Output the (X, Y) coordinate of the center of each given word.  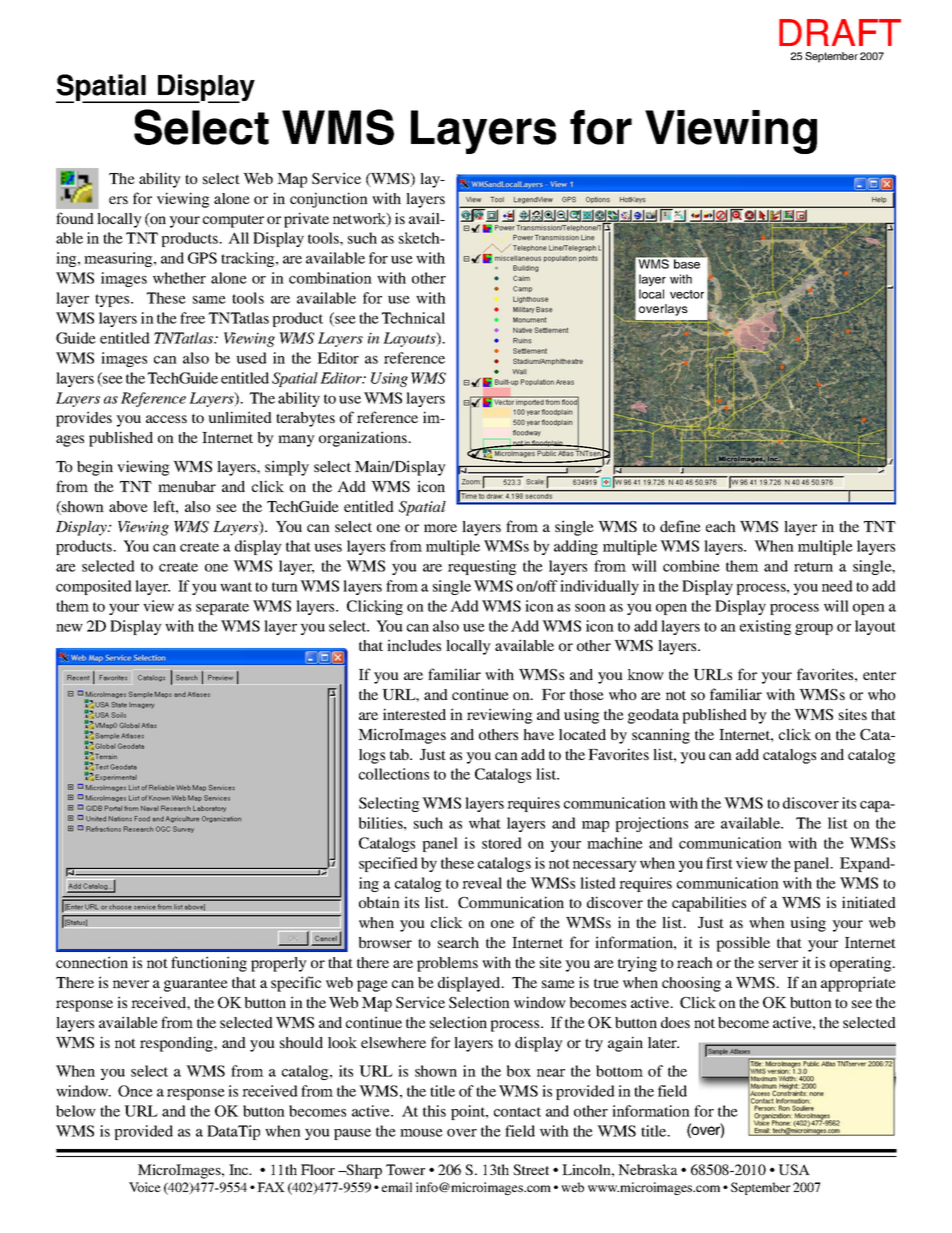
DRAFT (840, 32)
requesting (482, 567)
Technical (413, 318)
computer (233, 221)
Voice (145, 1187)
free (192, 318)
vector (687, 294)
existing (766, 627)
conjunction (329, 200)
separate (222, 608)
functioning (209, 964)
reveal (482, 883)
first (719, 863)
